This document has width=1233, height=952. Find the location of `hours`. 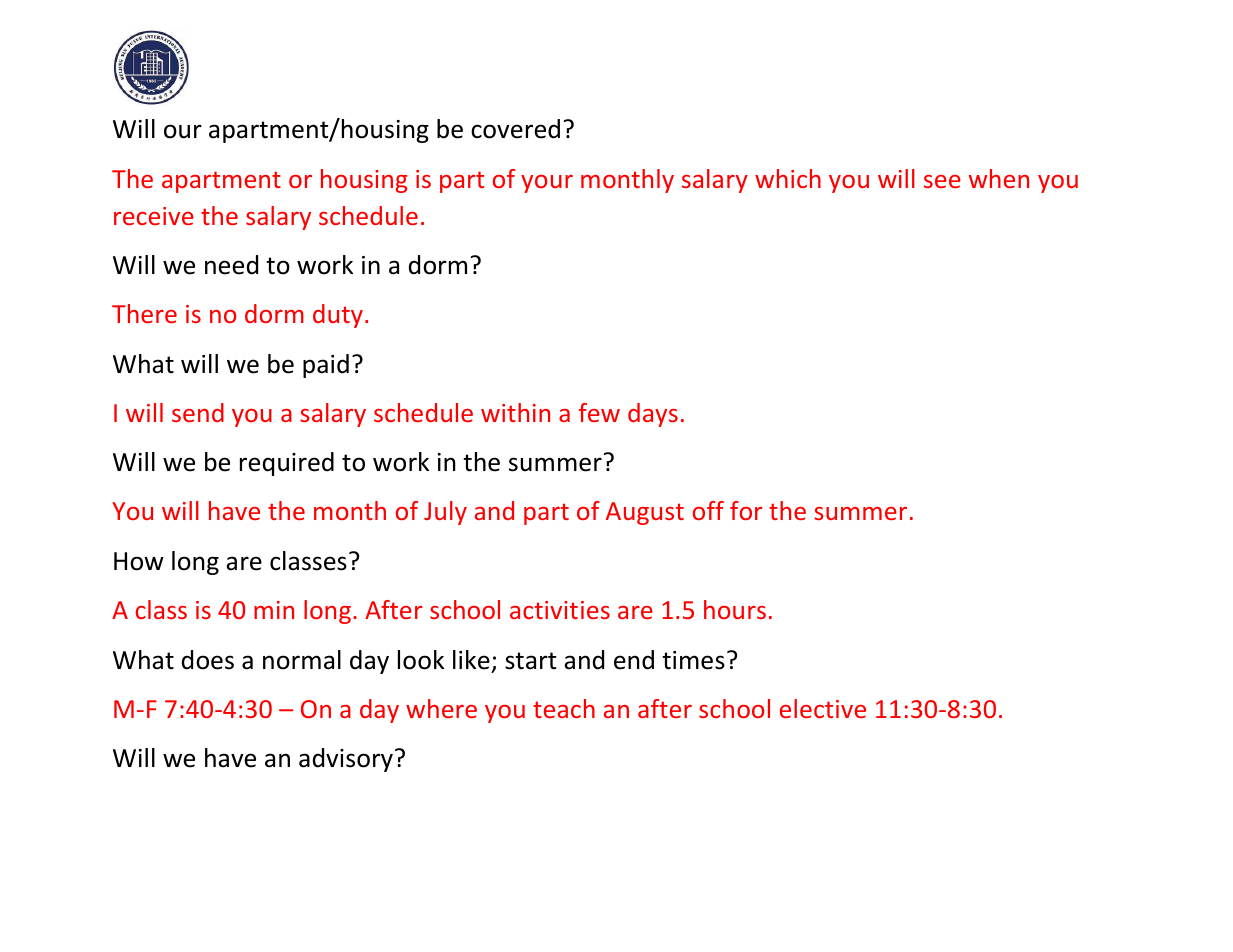

hours is located at coordinates (735, 609).
